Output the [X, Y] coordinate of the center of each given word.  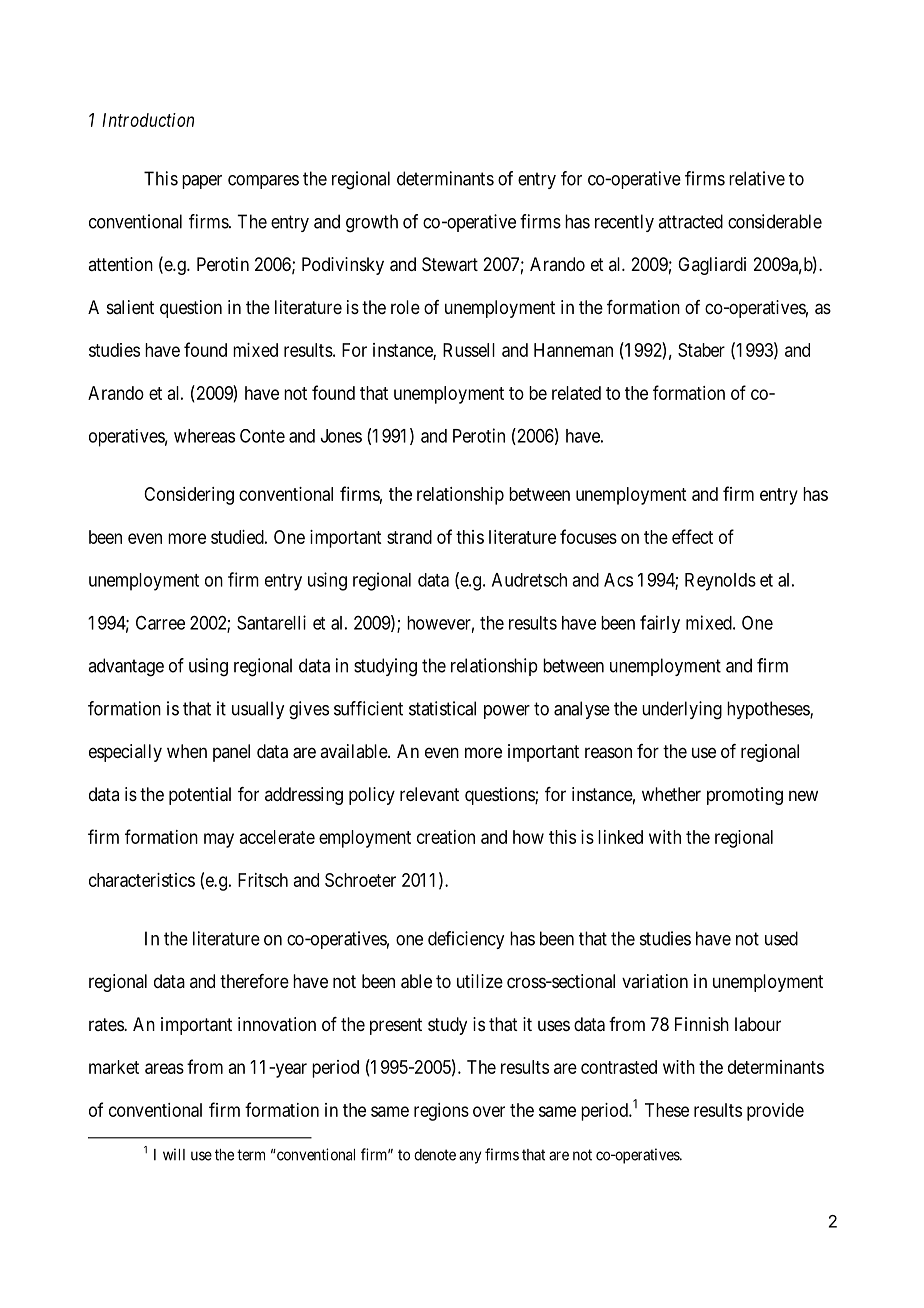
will [174, 1154]
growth [372, 223]
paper [202, 182]
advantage [126, 667]
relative [757, 178]
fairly [660, 624]
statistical [442, 708]
